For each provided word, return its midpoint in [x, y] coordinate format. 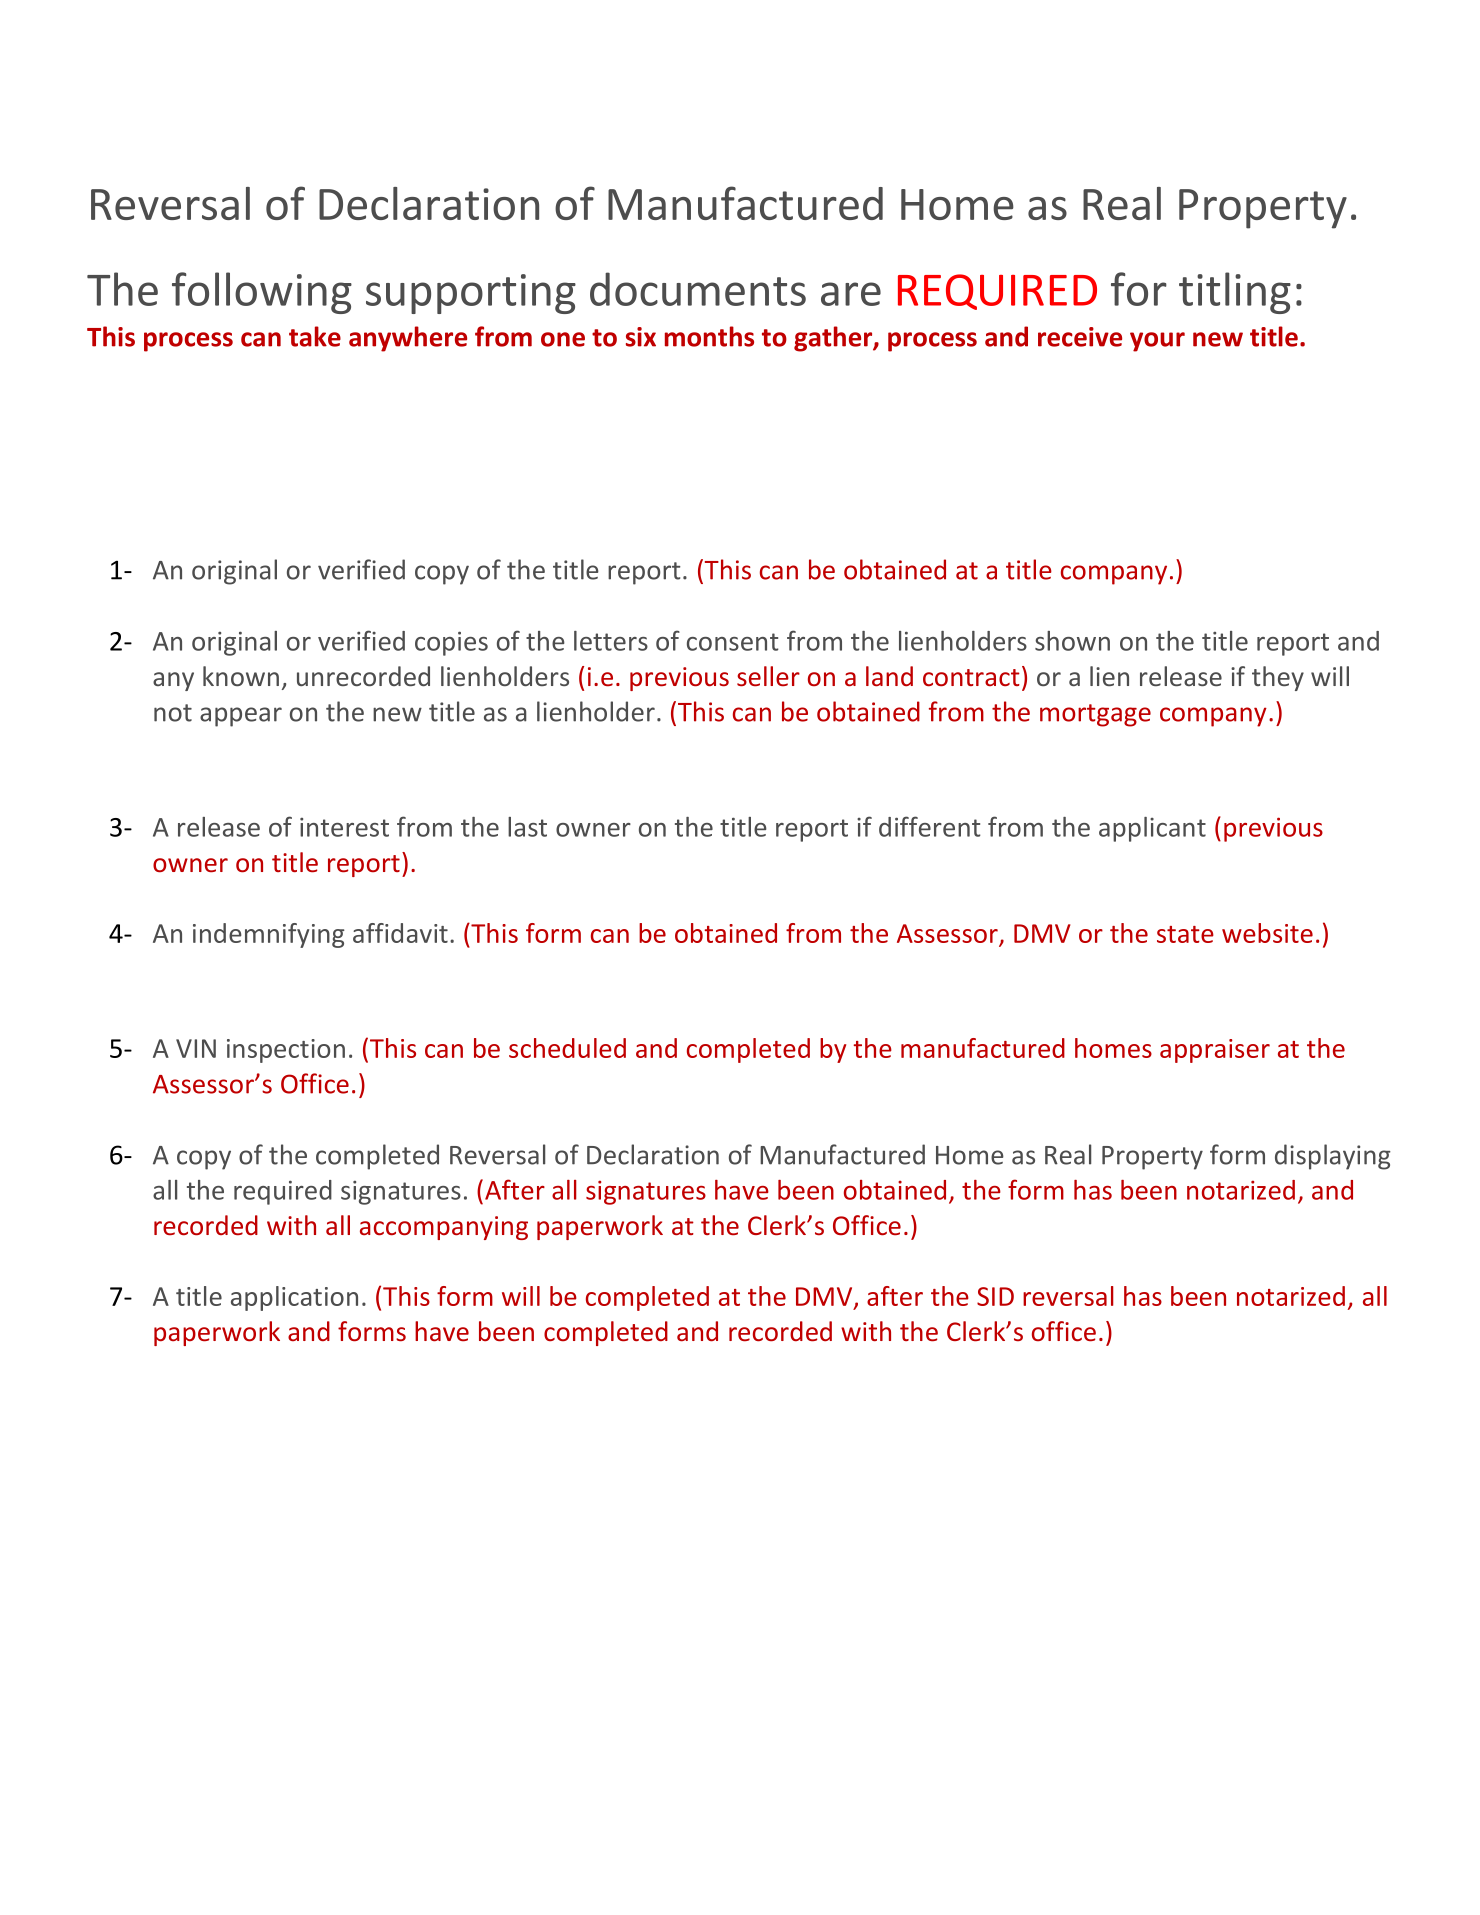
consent [733, 642]
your [1157, 342]
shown [1072, 641]
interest [344, 827]
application [294, 1298]
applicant [1152, 829]
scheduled [567, 1048]
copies [451, 643]
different [930, 826]
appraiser [1215, 1051]
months [709, 336]
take [315, 336]
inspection [286, 1051]
